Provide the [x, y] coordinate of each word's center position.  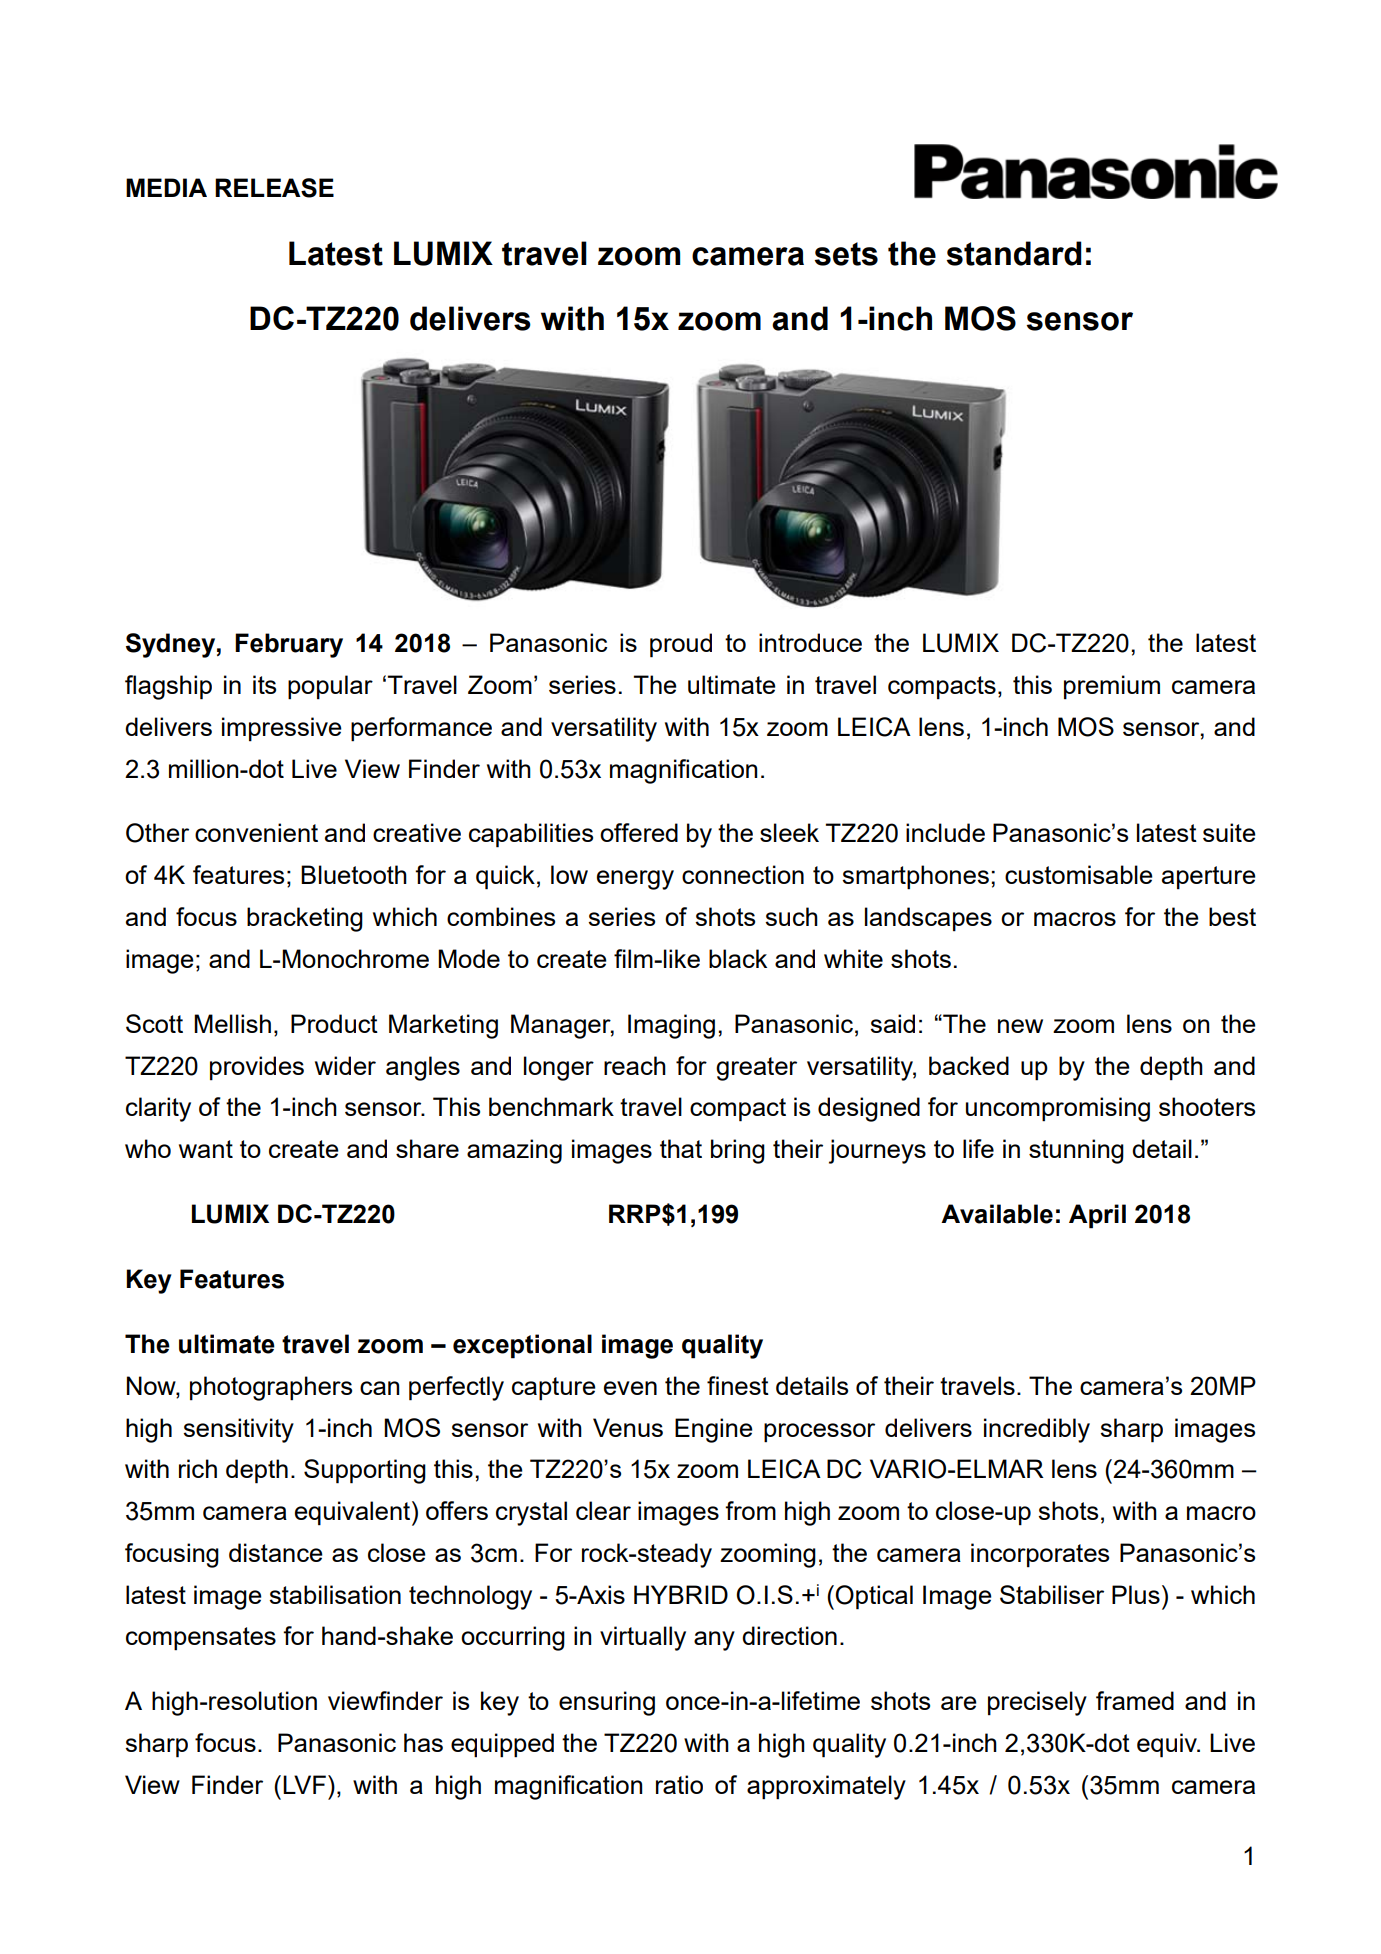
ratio [679, 1784]
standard [1014, 253]
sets [846, 254]
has [423, 1742]
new [1020, 1026]
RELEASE [274, 188]
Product [334, 1023]
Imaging [671, 1026]
